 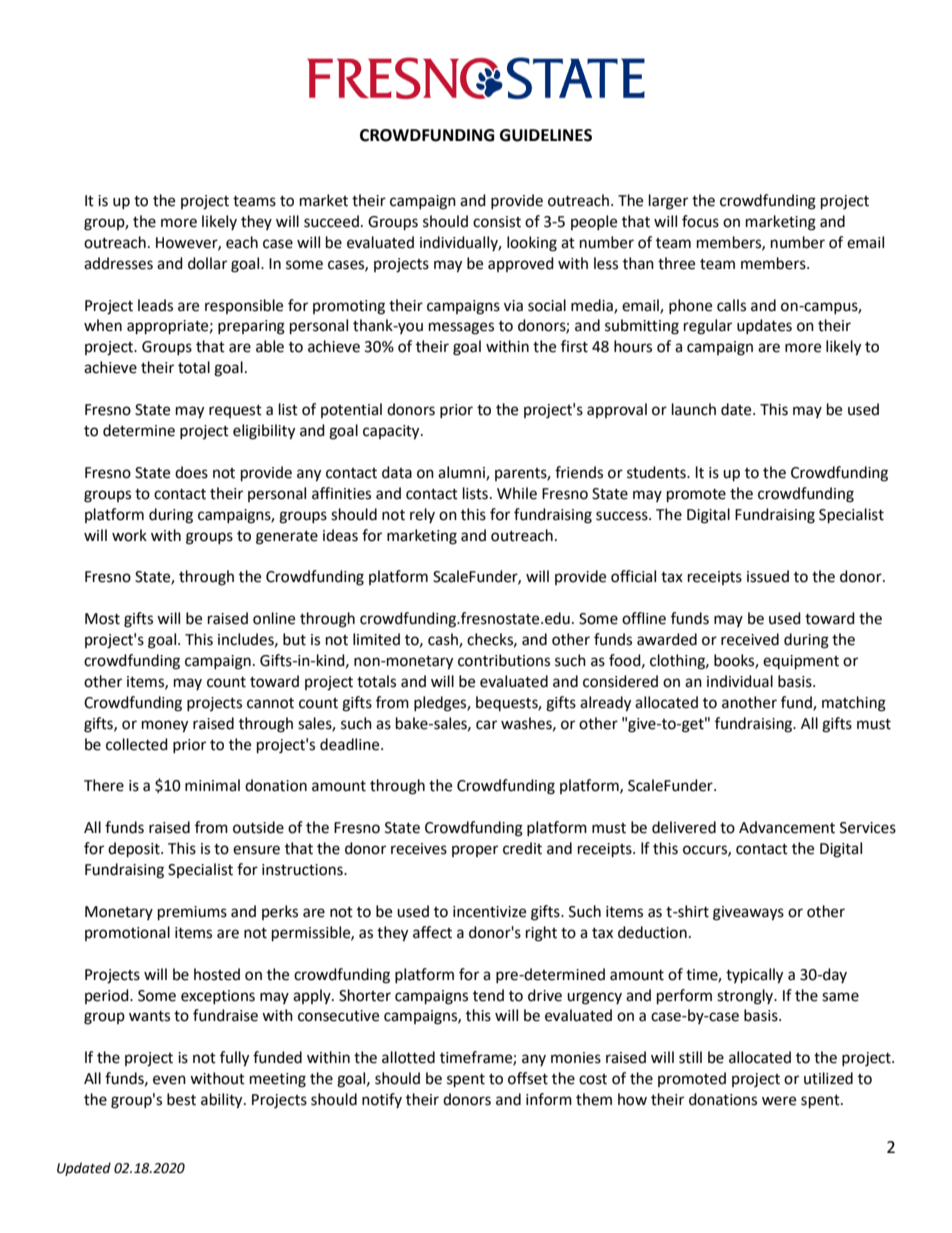 I want to click on Advancement, so click(x=787, y=827).
